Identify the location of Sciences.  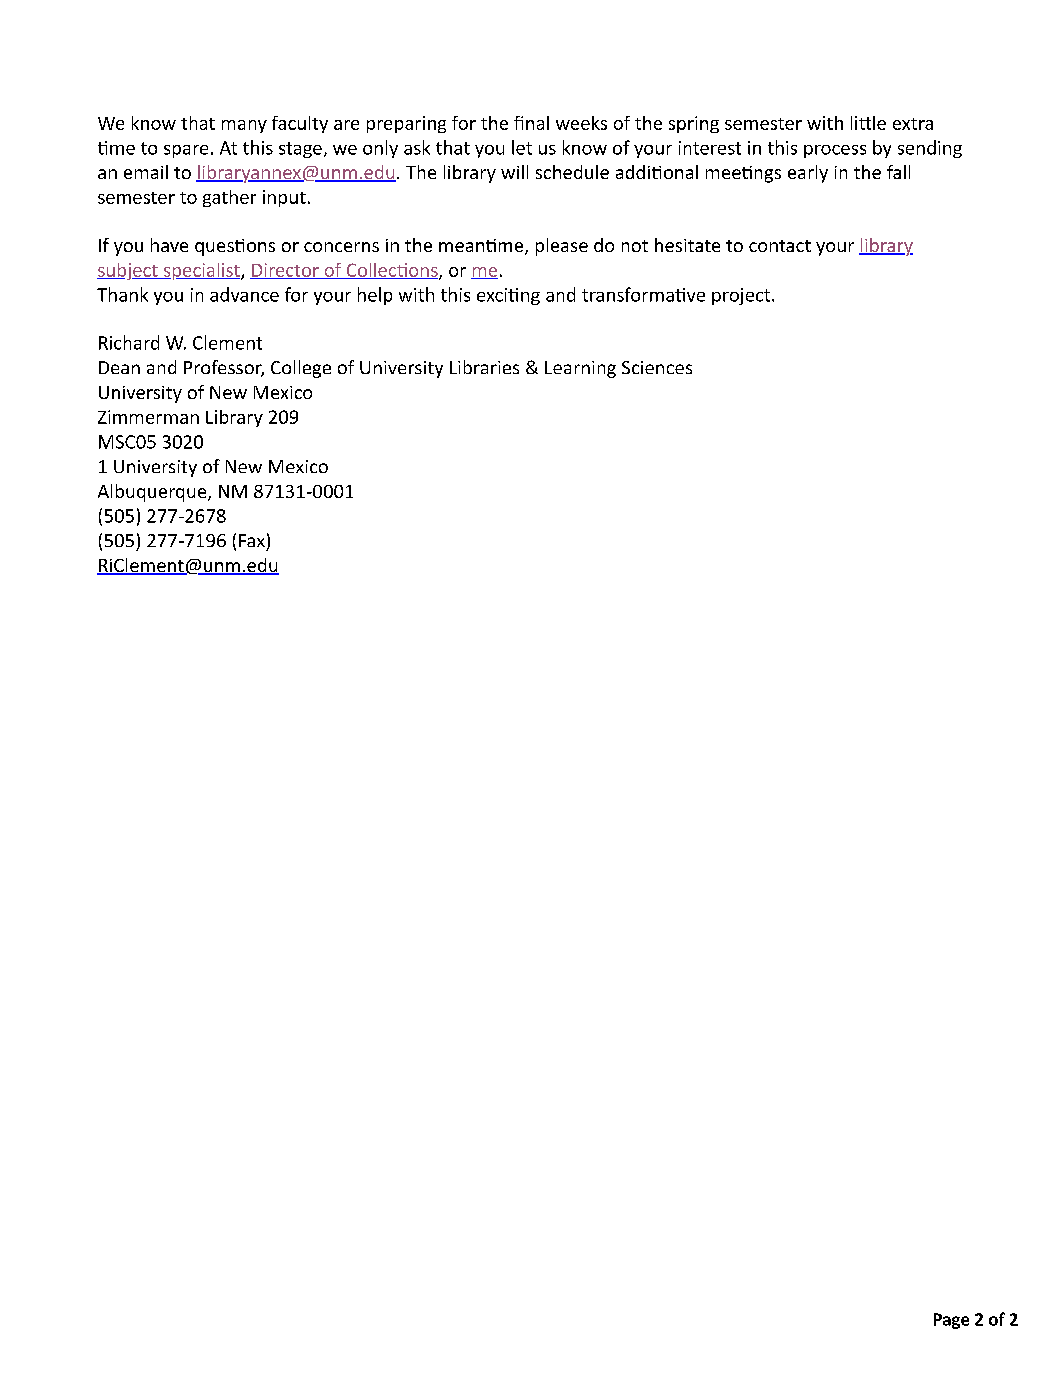
(657, 367).
